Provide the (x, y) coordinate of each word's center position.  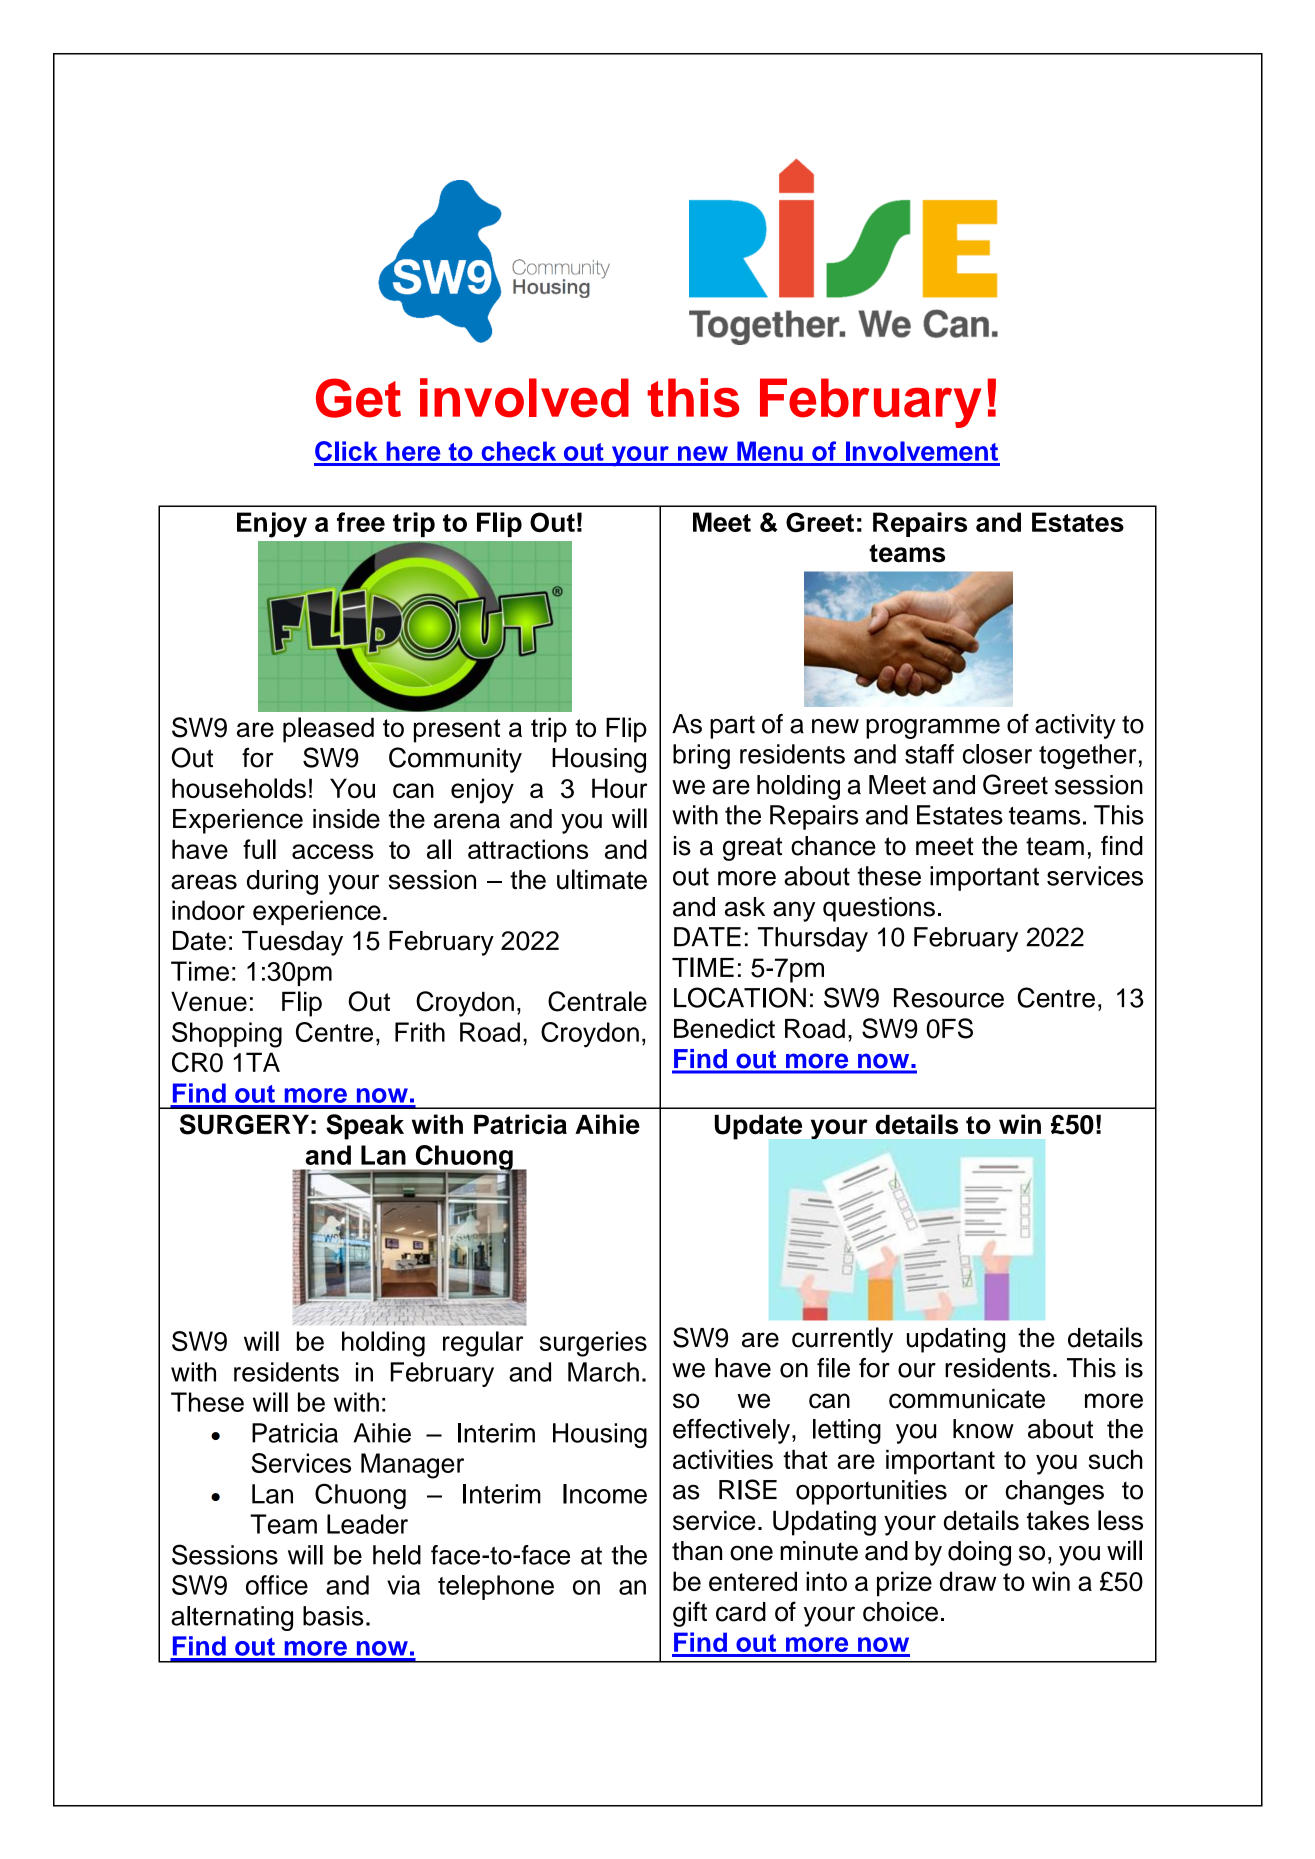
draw (968, 1581)
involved (524, 398)
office (277, 1585)
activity (1075, 726)
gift (690, 1614)
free (361, 522)
